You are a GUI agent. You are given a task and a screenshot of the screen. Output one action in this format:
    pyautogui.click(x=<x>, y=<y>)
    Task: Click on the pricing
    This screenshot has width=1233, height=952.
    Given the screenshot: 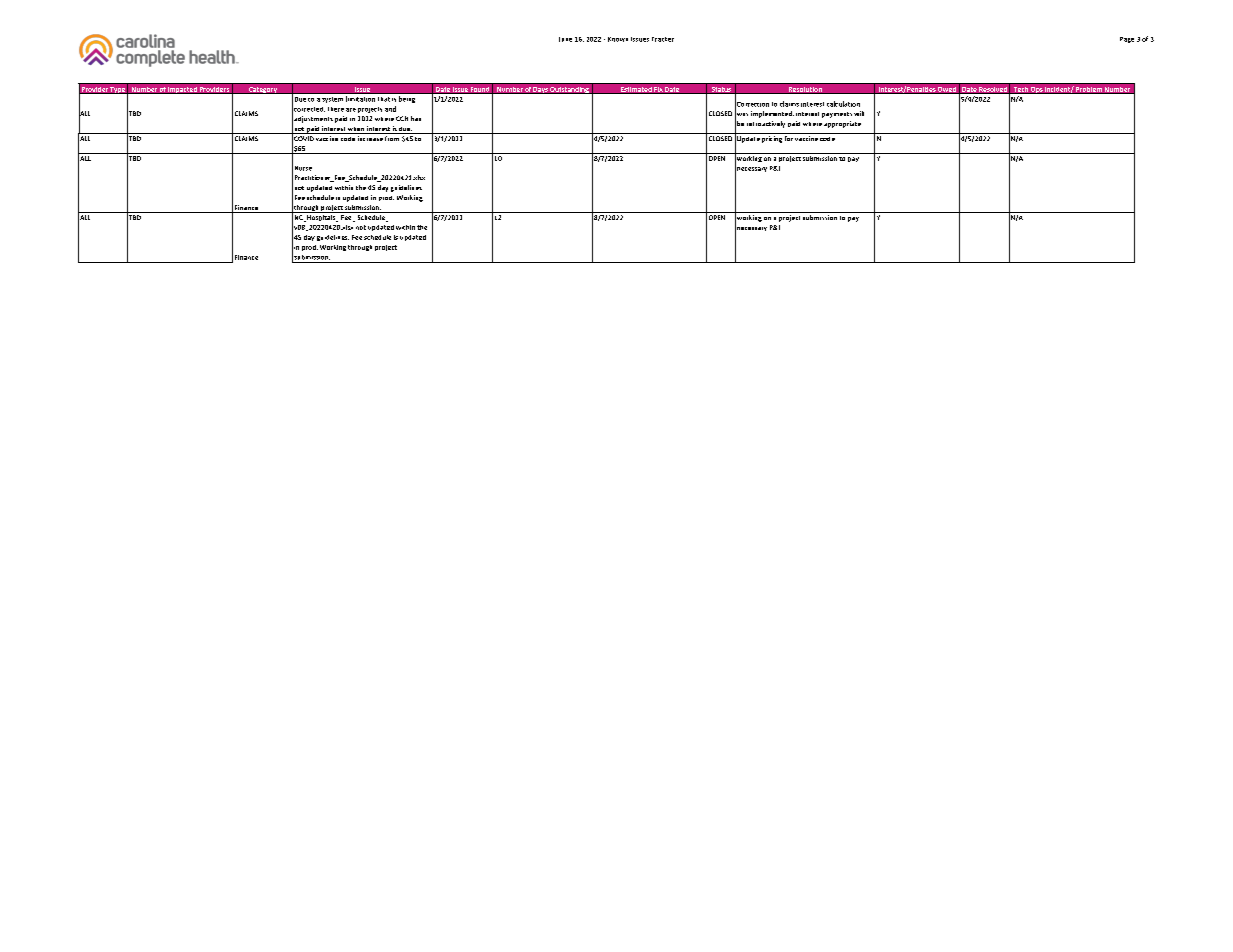 What is the action you would take?
    pyautogui.click(x=772, y=139)
